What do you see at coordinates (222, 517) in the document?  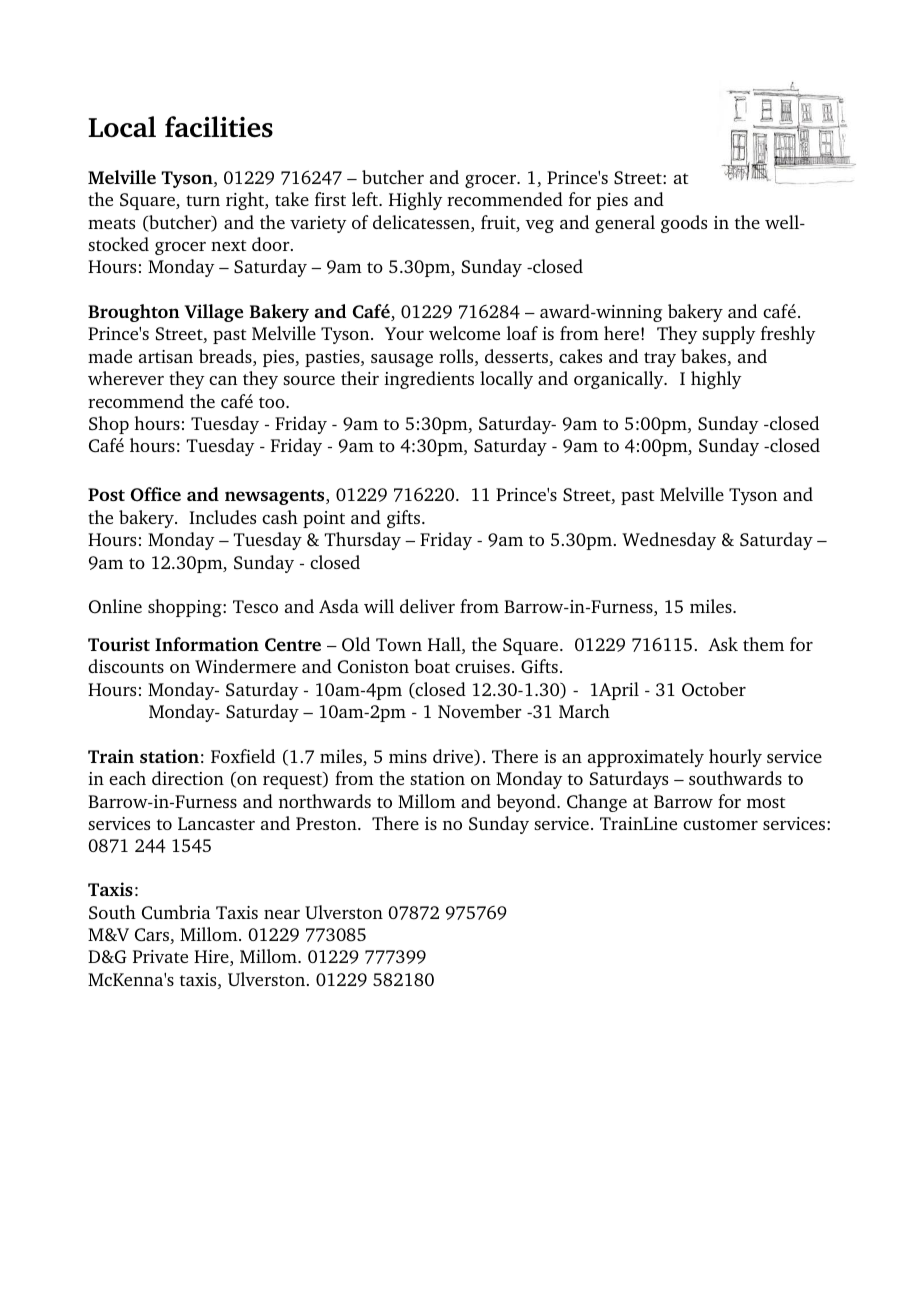 I see `Includes` at bounding box center [222, 517].
